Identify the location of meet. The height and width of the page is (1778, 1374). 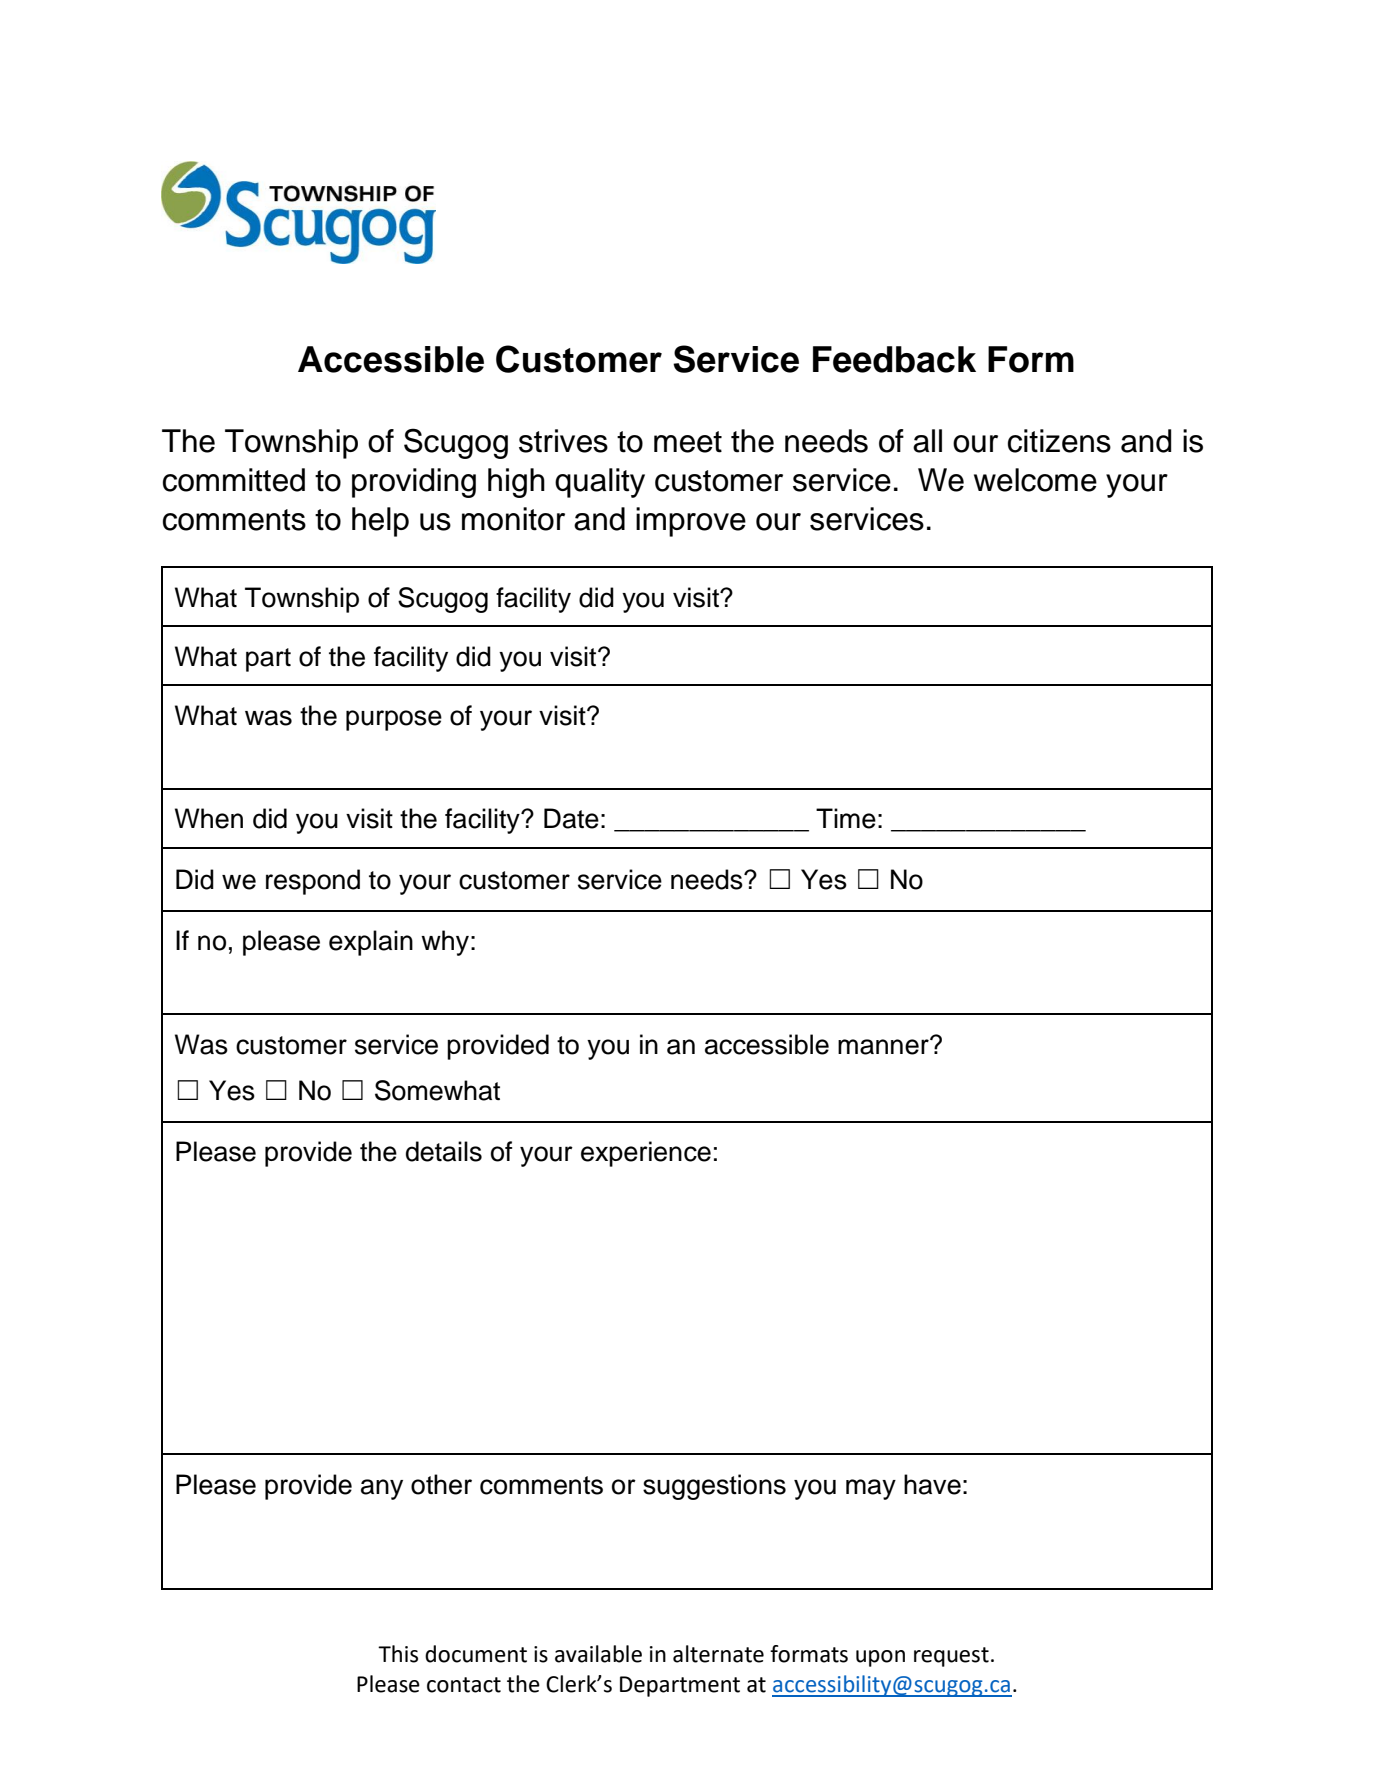
(688, 442).
